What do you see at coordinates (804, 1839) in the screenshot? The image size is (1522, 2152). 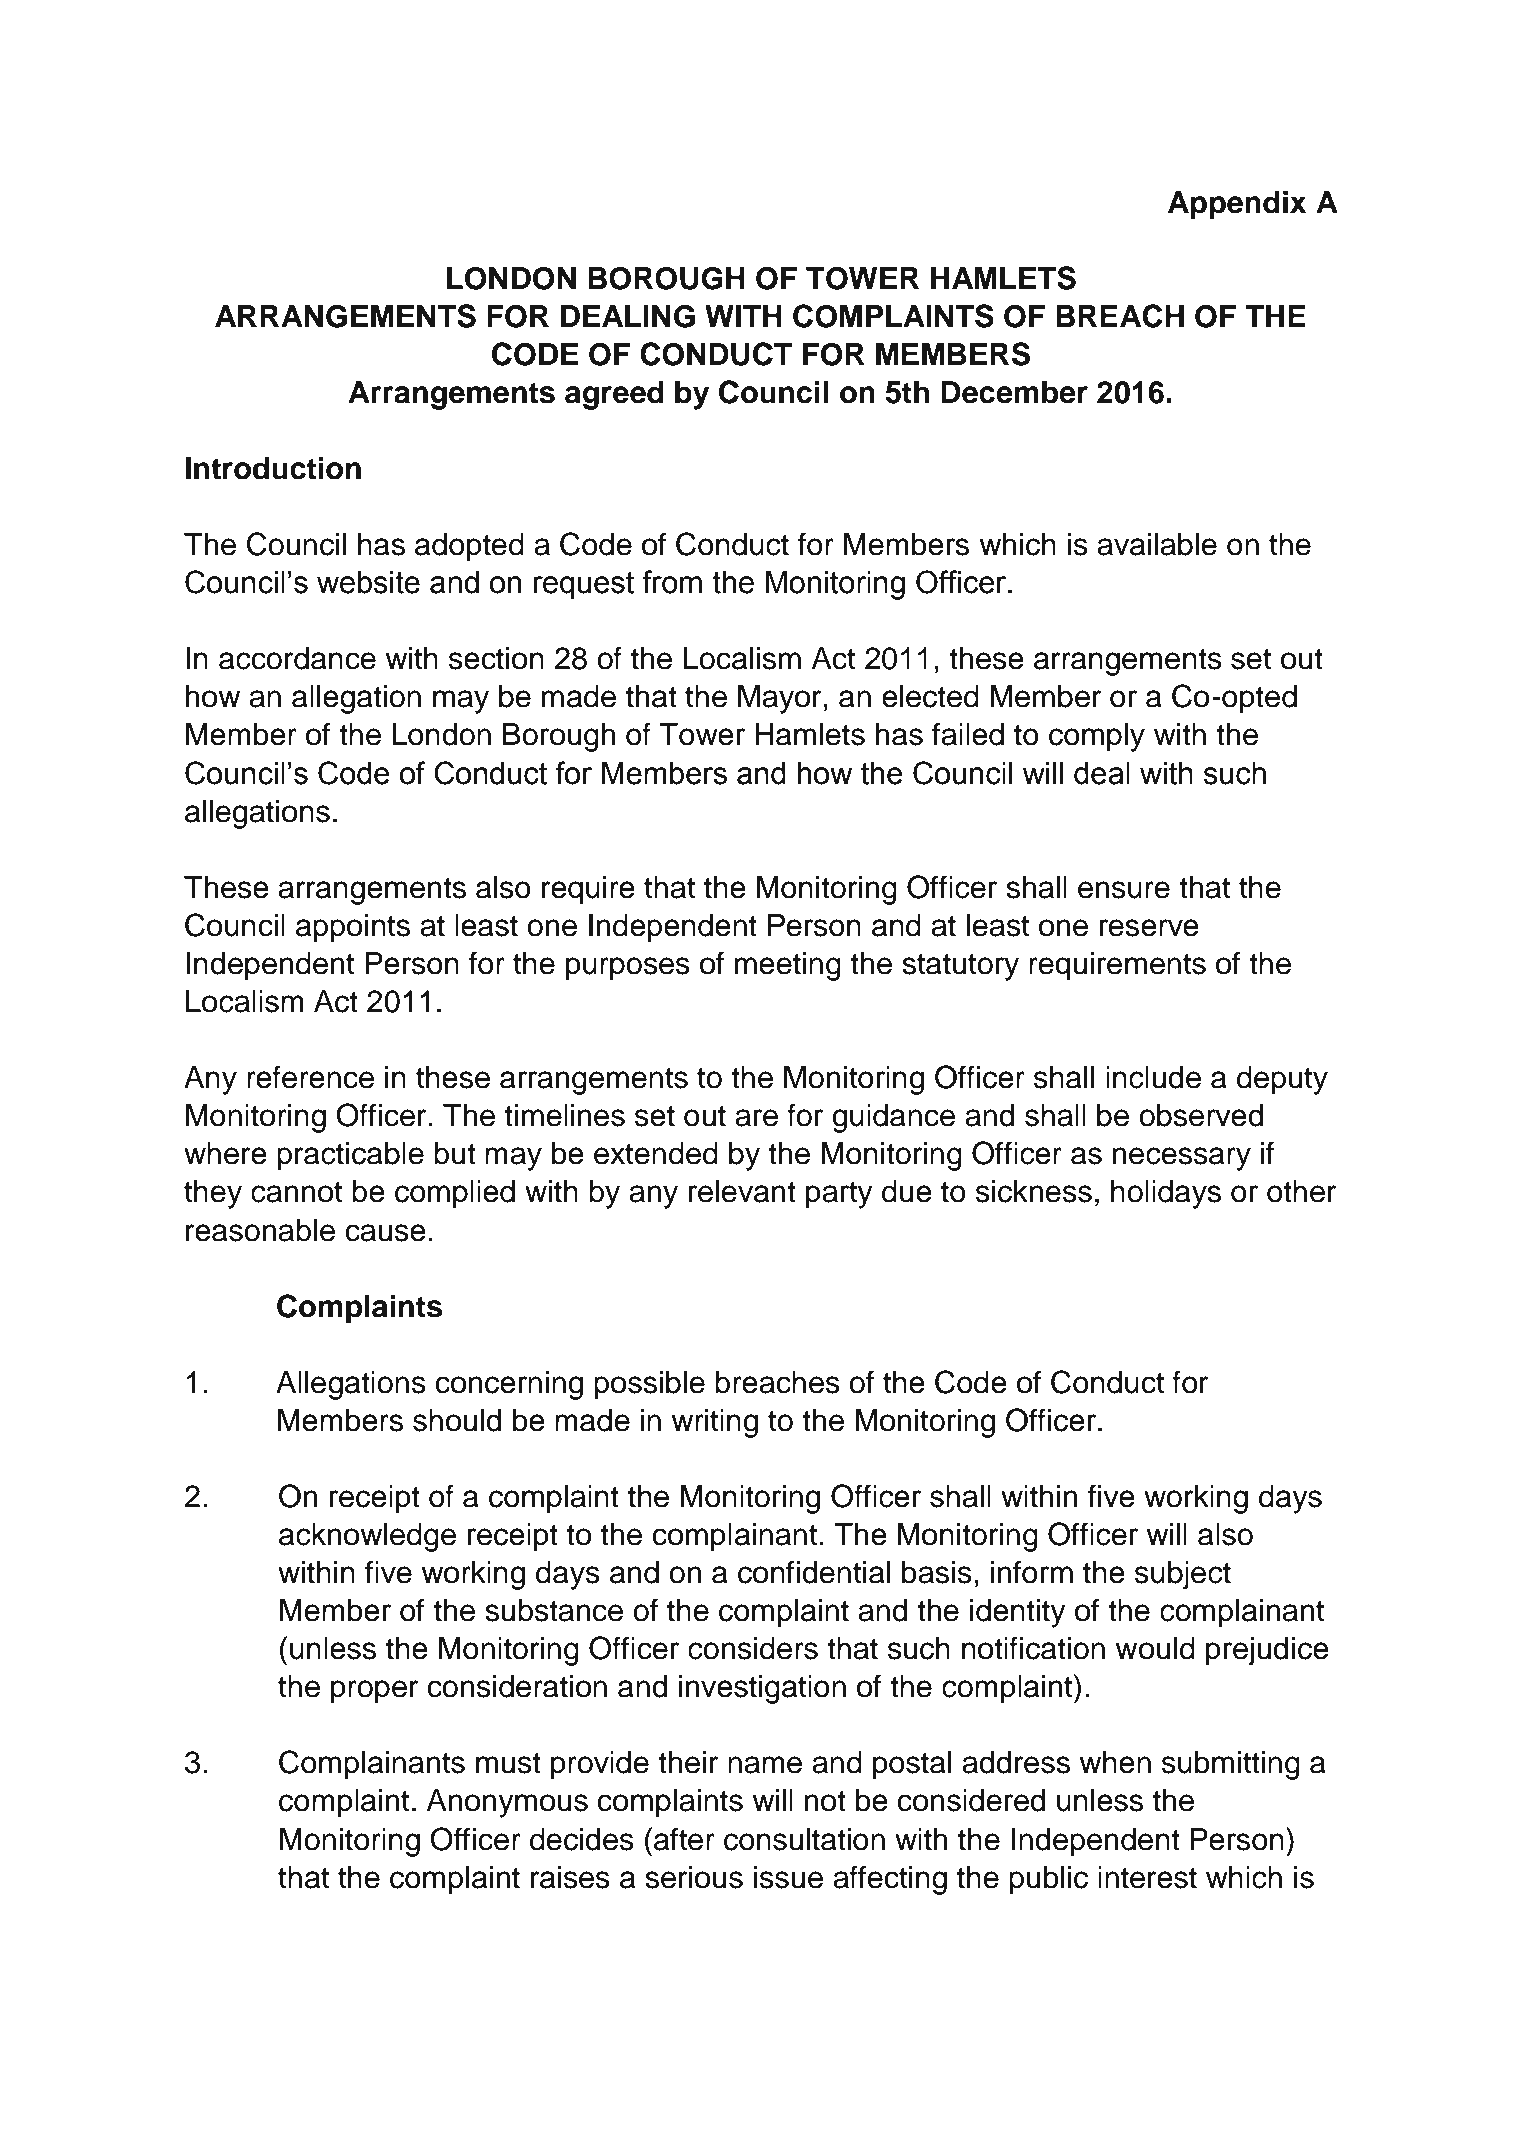 I see `consultation` at bounding box center [804, 1839].
